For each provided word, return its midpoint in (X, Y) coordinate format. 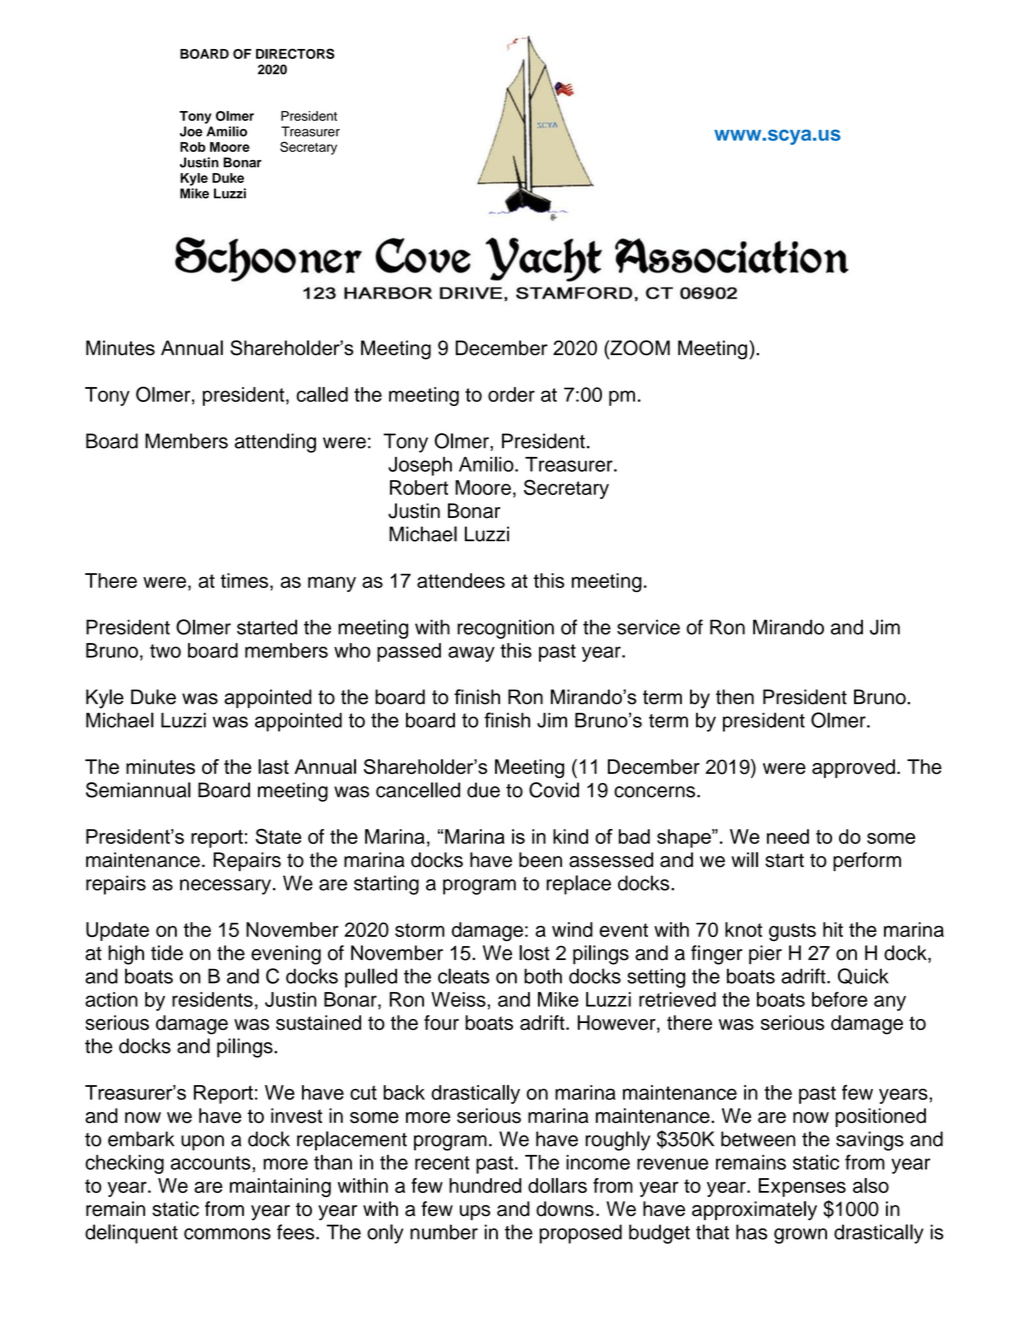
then (735, 697)
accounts (211, 1163)
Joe (191, 131)
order (511, 394)
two (165, 651)
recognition (505, 629)
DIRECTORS (295, 53)
